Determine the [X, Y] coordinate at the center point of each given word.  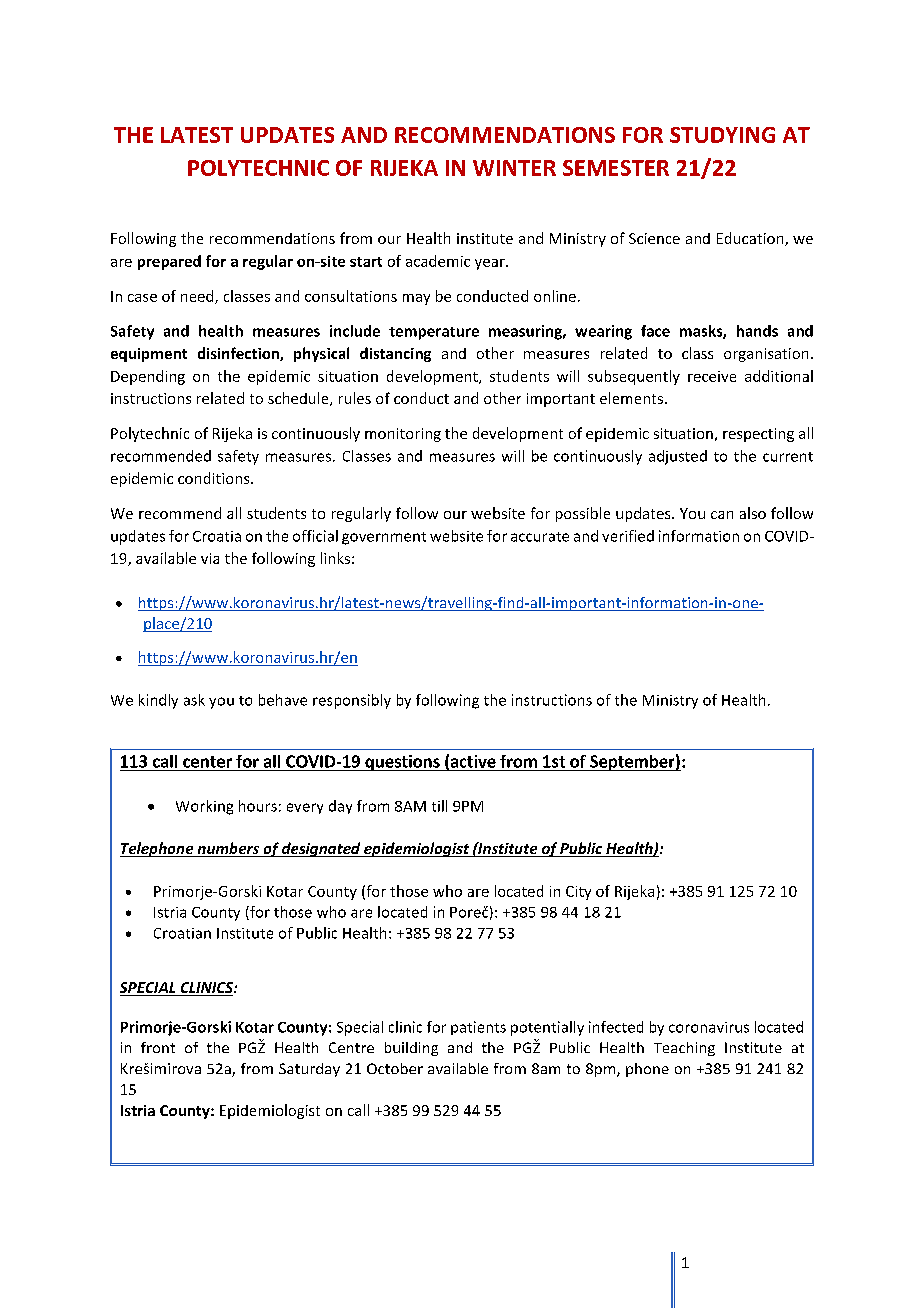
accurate [540, 537]
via [210, 558]
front [158, 1047]
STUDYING [722, 135]
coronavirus [709, 1027]
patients [478, 1028]
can [722, 515]
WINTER [514, 168]
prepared [169, 262]
